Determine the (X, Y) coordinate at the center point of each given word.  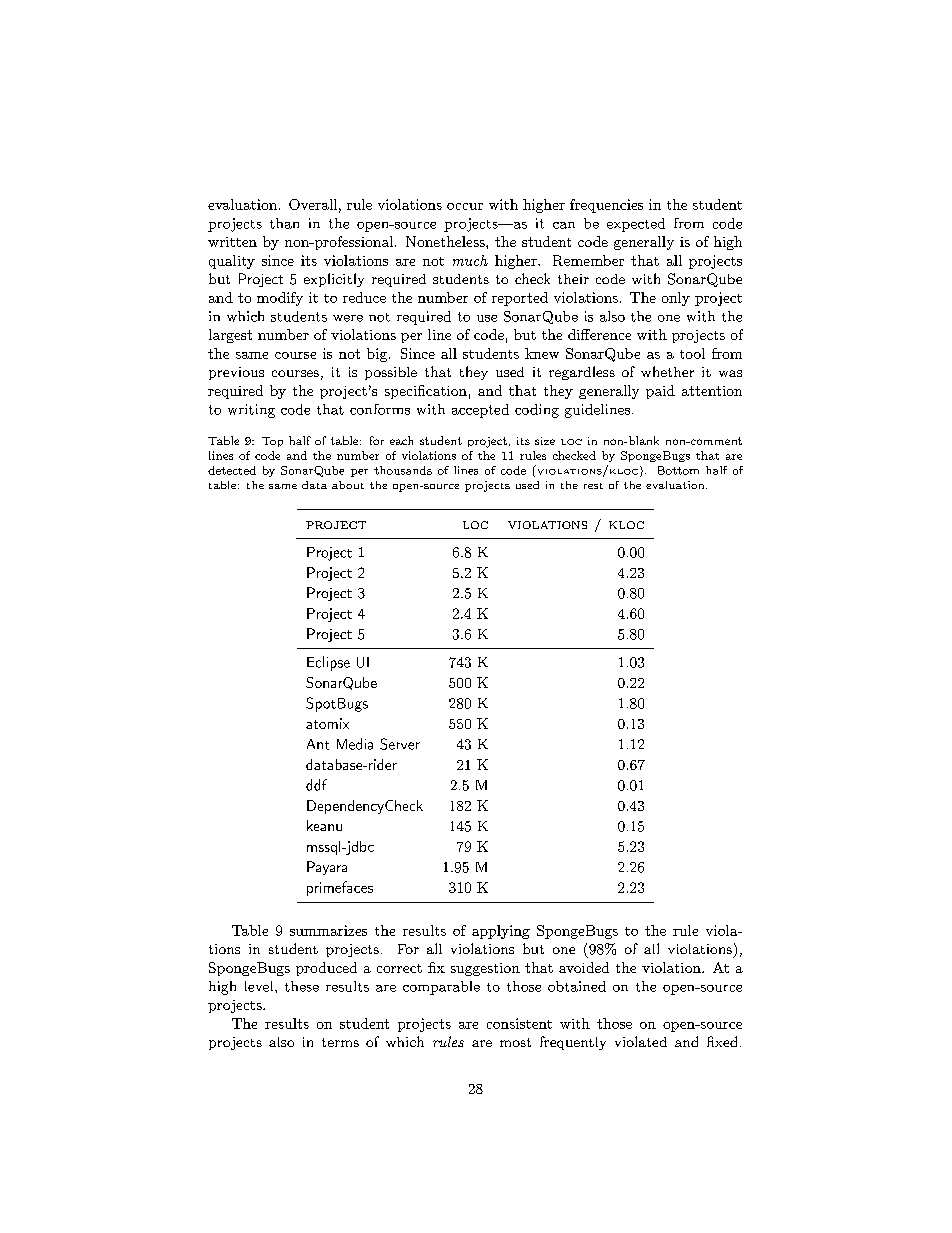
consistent (519, 1023)
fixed (722, 1041)
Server (400, 744)
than (284, 223)
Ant (318, 744)
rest (593, 486)
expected (636, 225)
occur (465, 206)
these (302, 986)
